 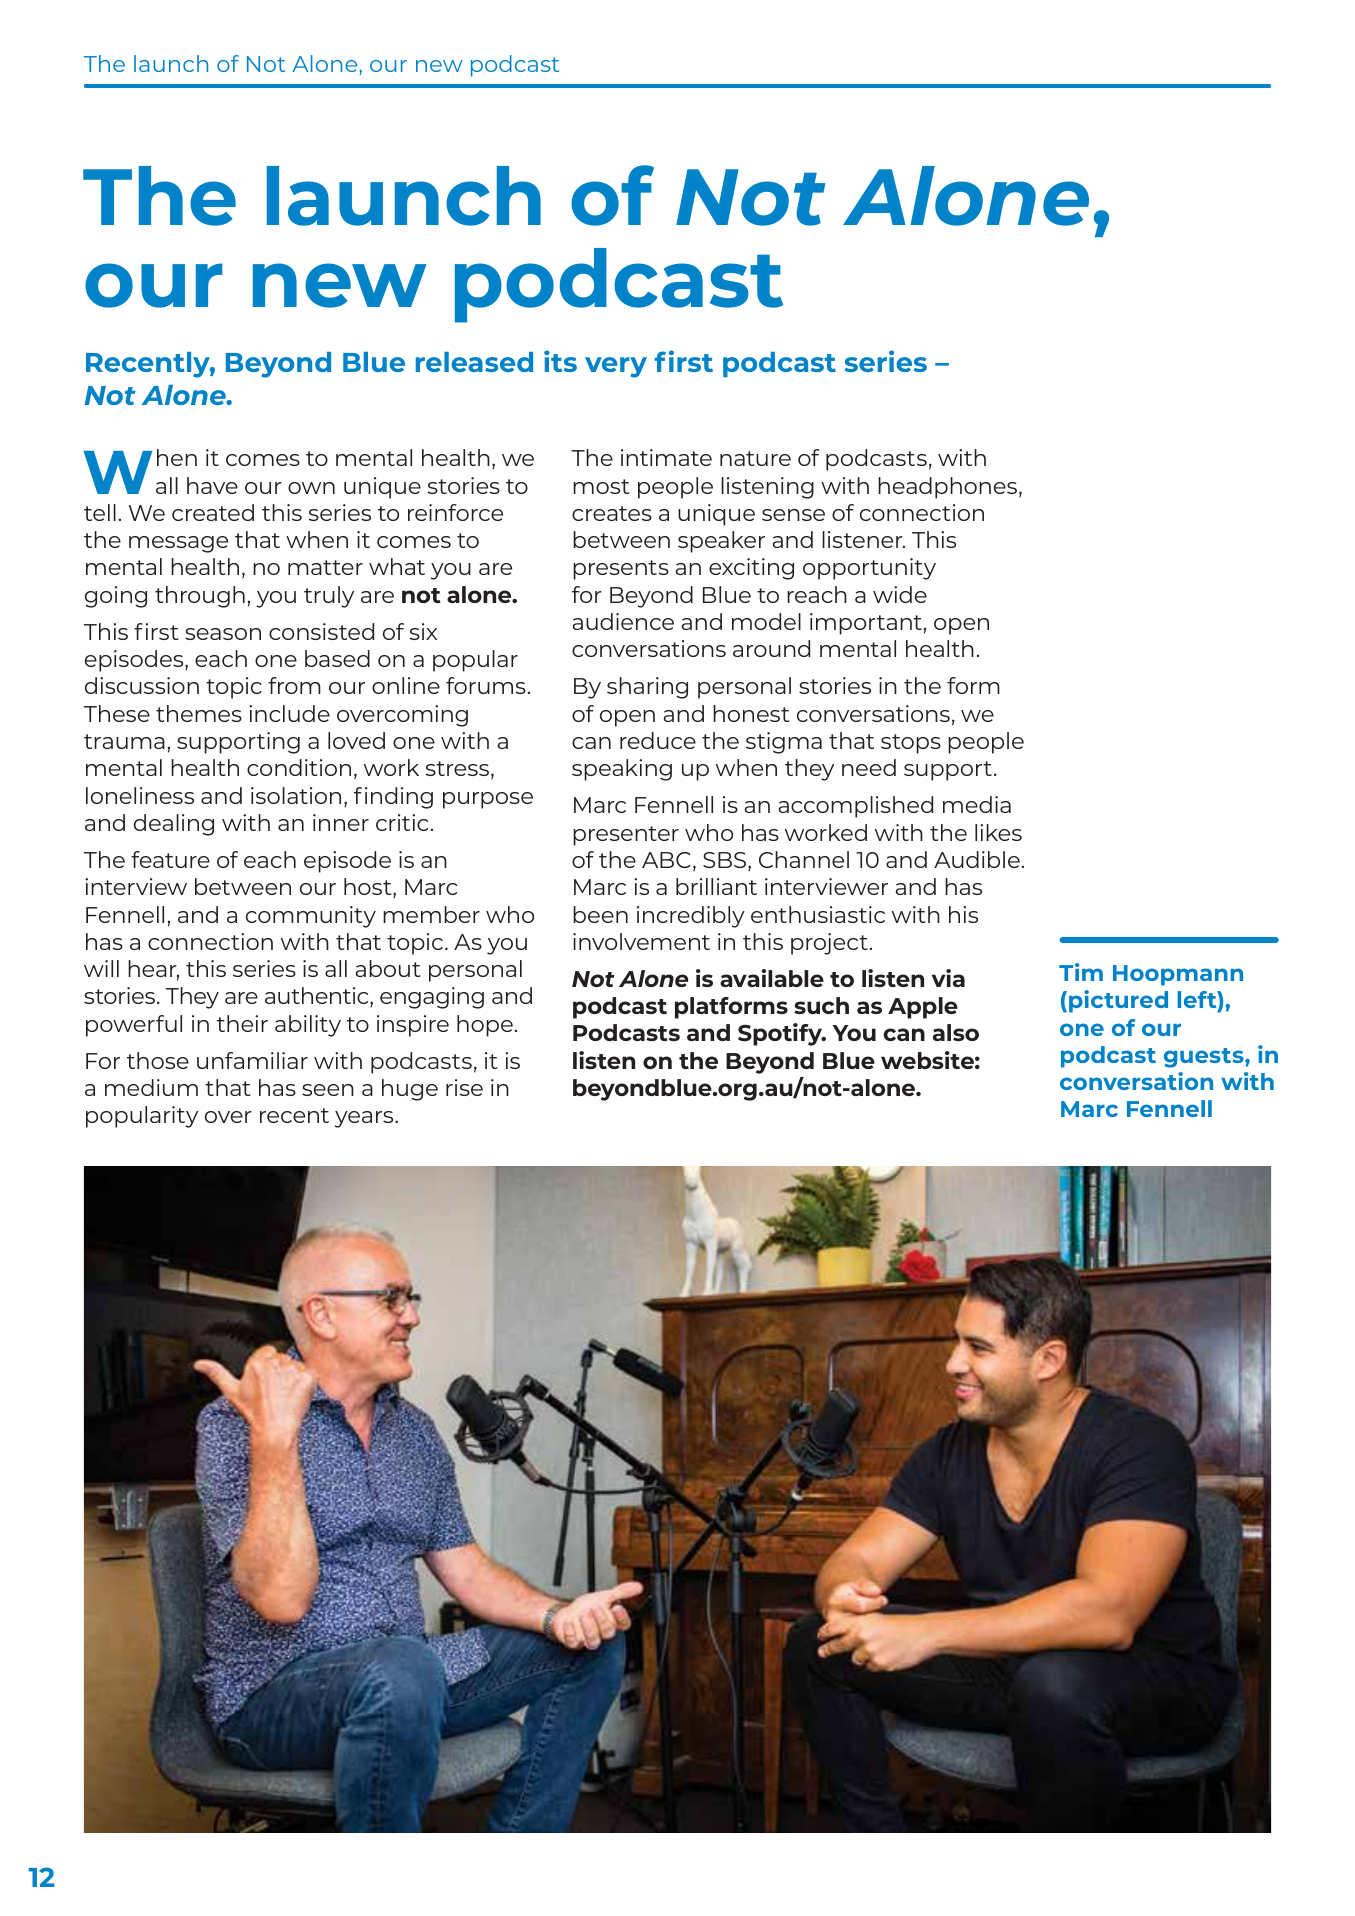 What do you see at coordinates (616, 367) in the screenshot?
I see `very` at bounding box center [616, 367].
